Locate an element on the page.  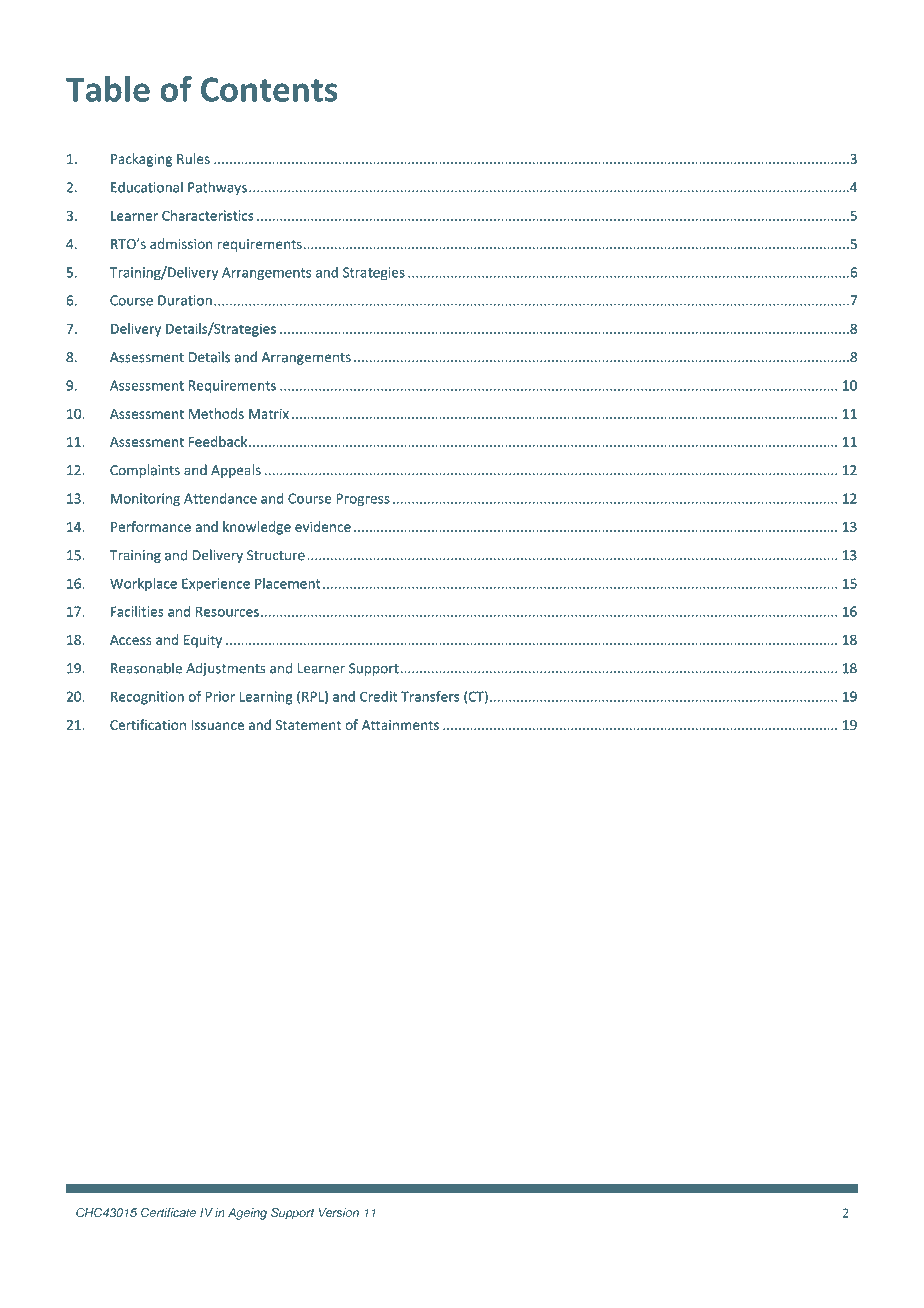
Contents is located at coordinates (269, 89).
